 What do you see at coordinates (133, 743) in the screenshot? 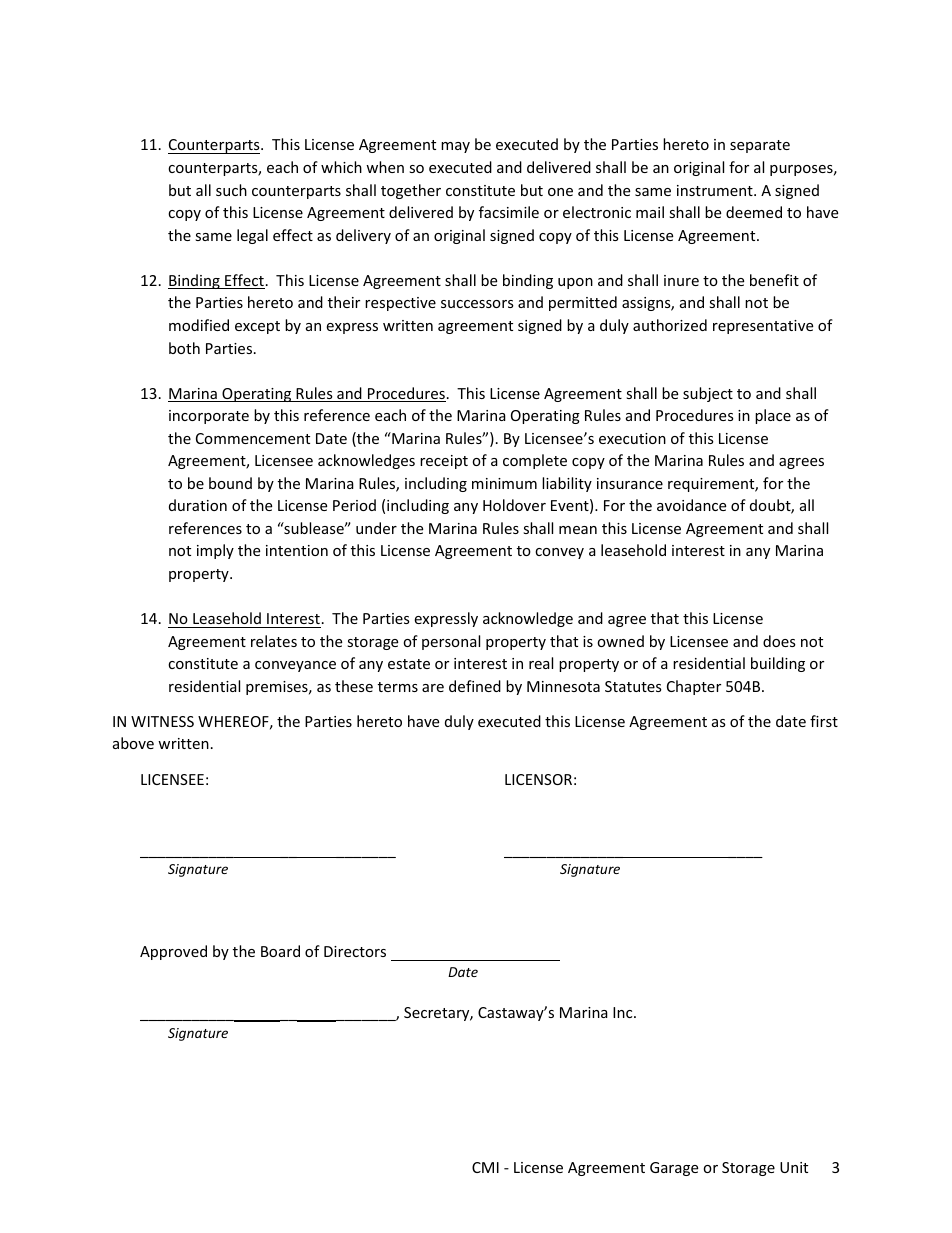
I see `above` at bounding box center [133, 743].
